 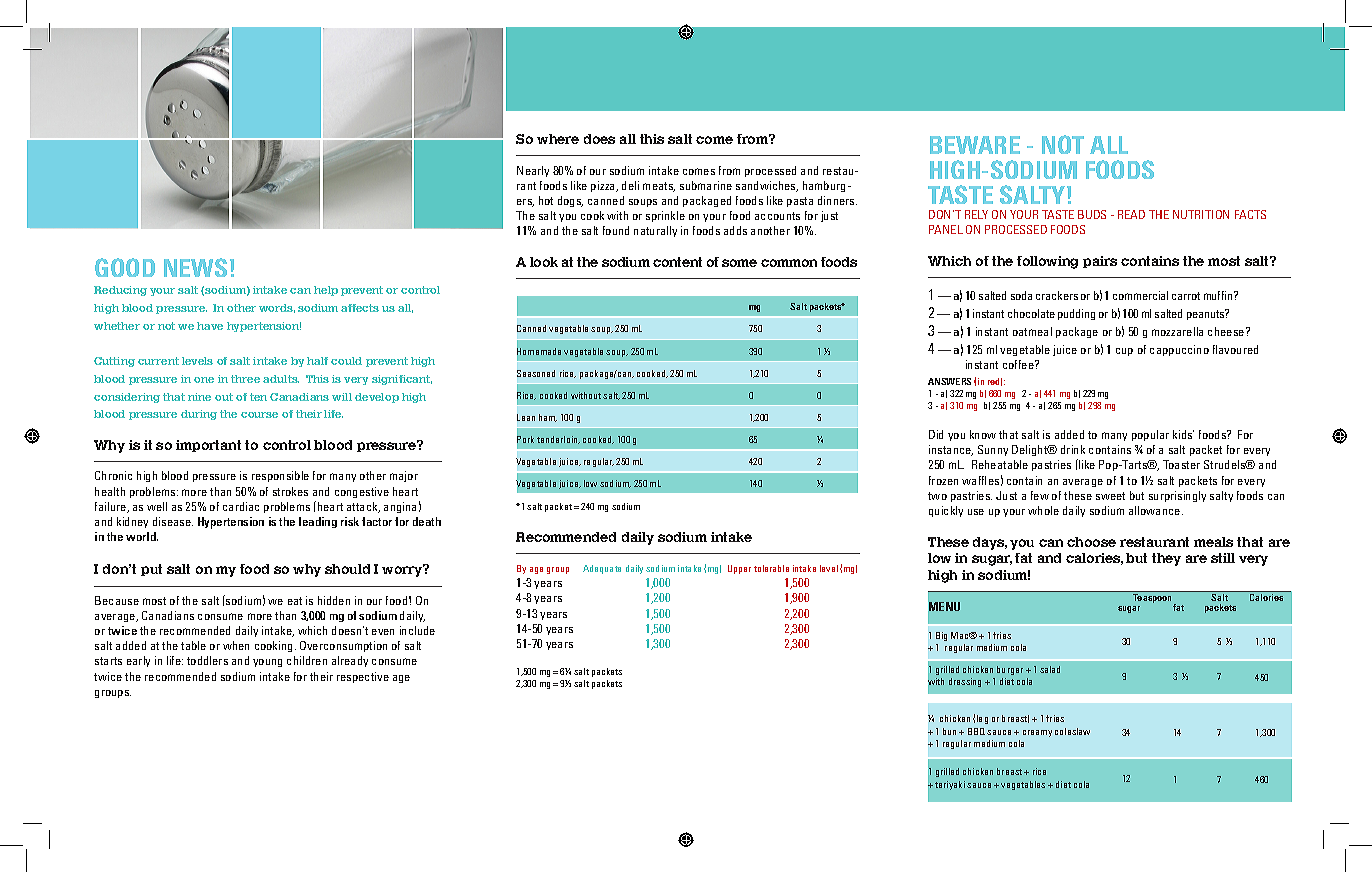 I want to click on Adequate, so click(x=602, y=569).
